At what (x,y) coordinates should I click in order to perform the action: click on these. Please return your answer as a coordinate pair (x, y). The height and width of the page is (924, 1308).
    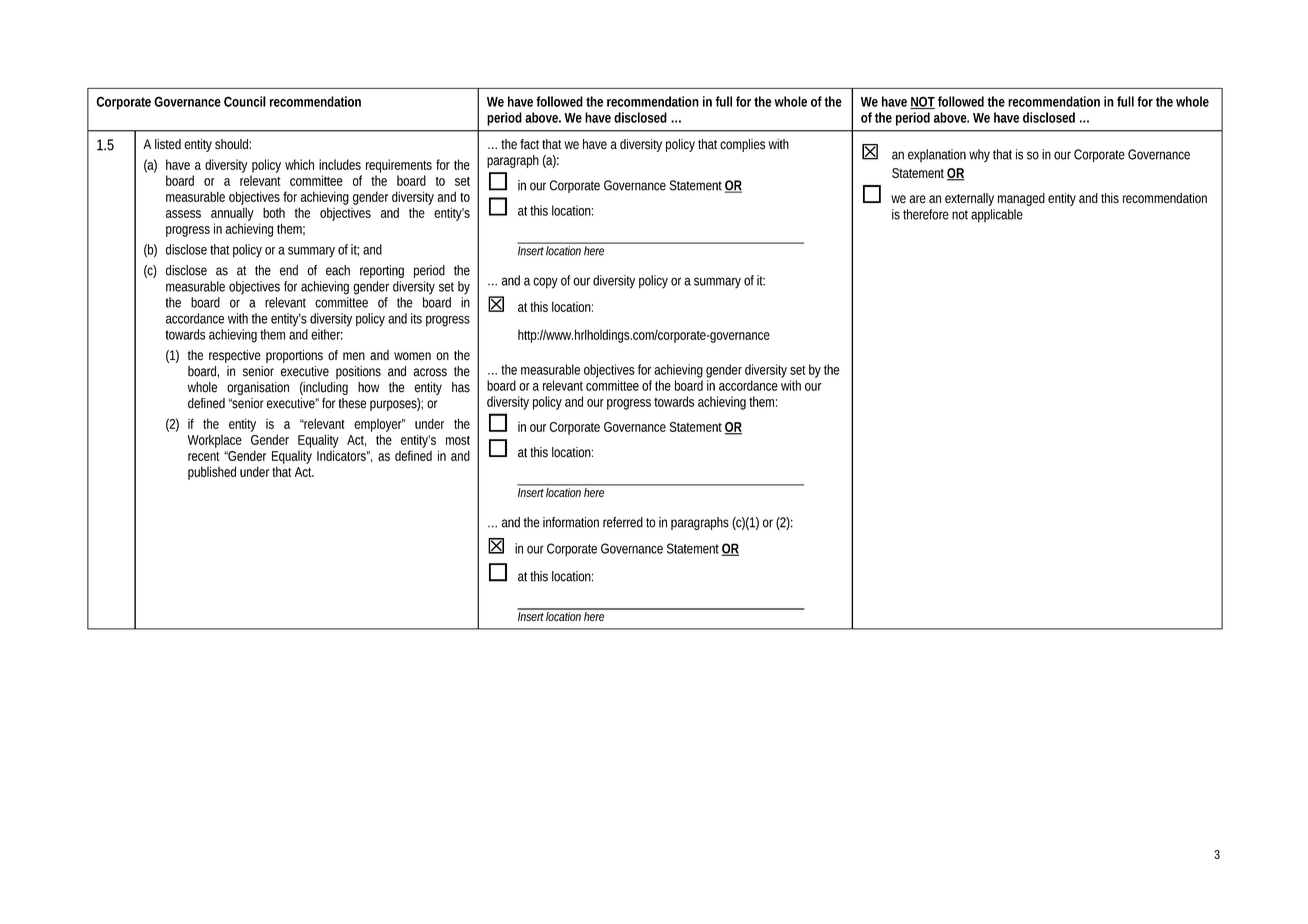
    Looking at the image, I should click on (352, 403).
